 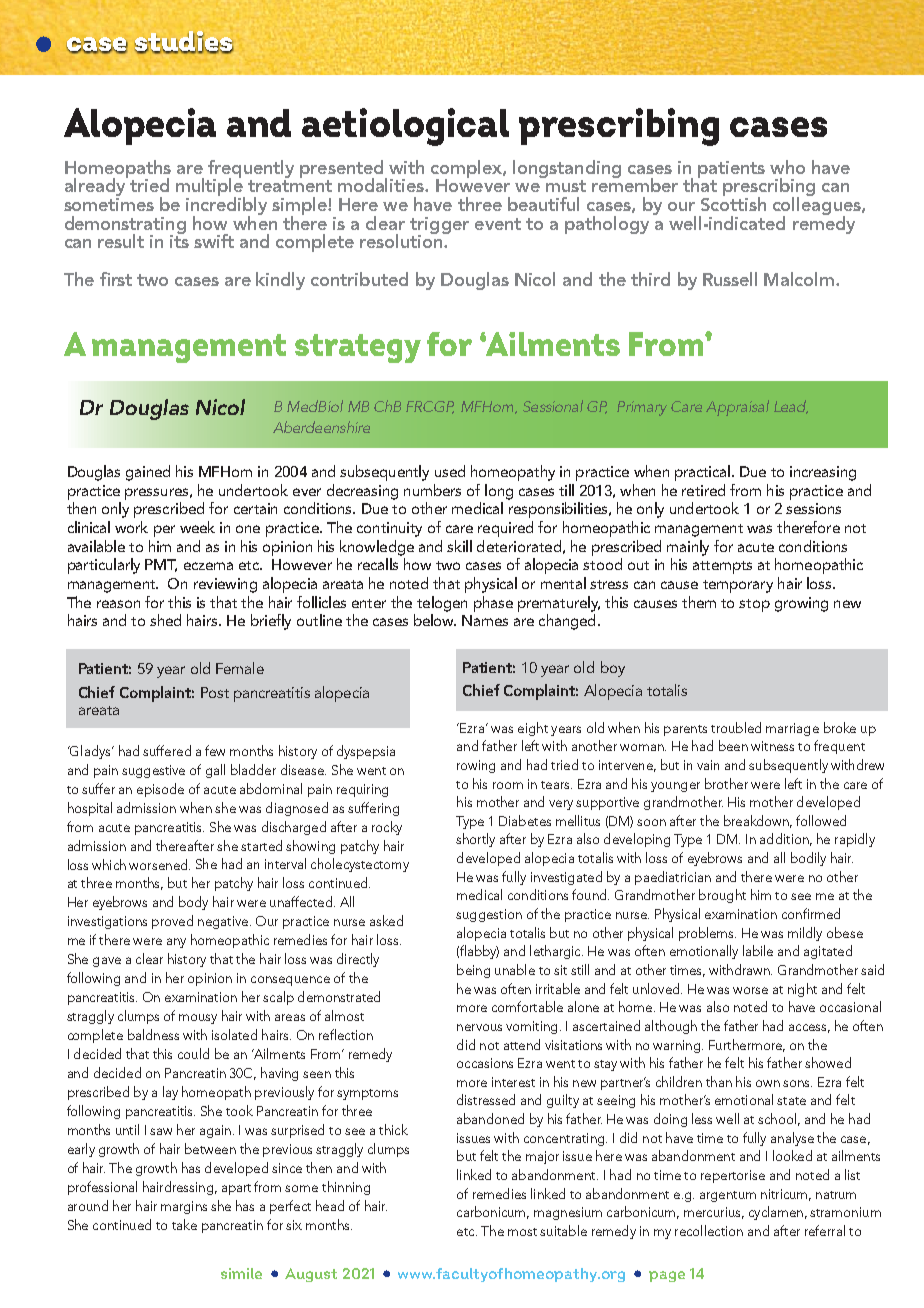 What do you see at coordinates (116, 279) in the screenshot?
I see `first` at bounding box center [116, 279].
